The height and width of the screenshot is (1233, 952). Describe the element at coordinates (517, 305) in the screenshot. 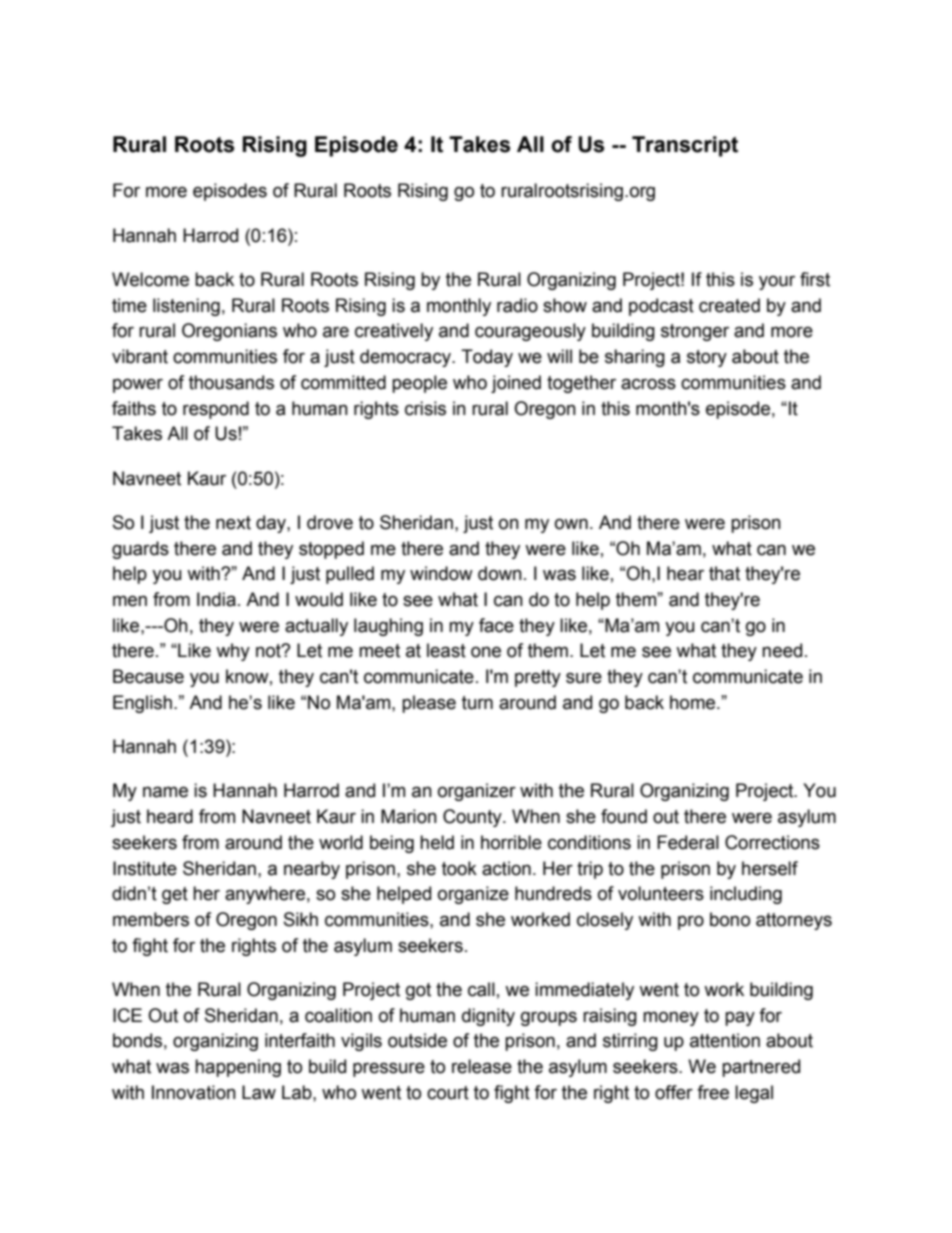

I see `radio` at that location.
